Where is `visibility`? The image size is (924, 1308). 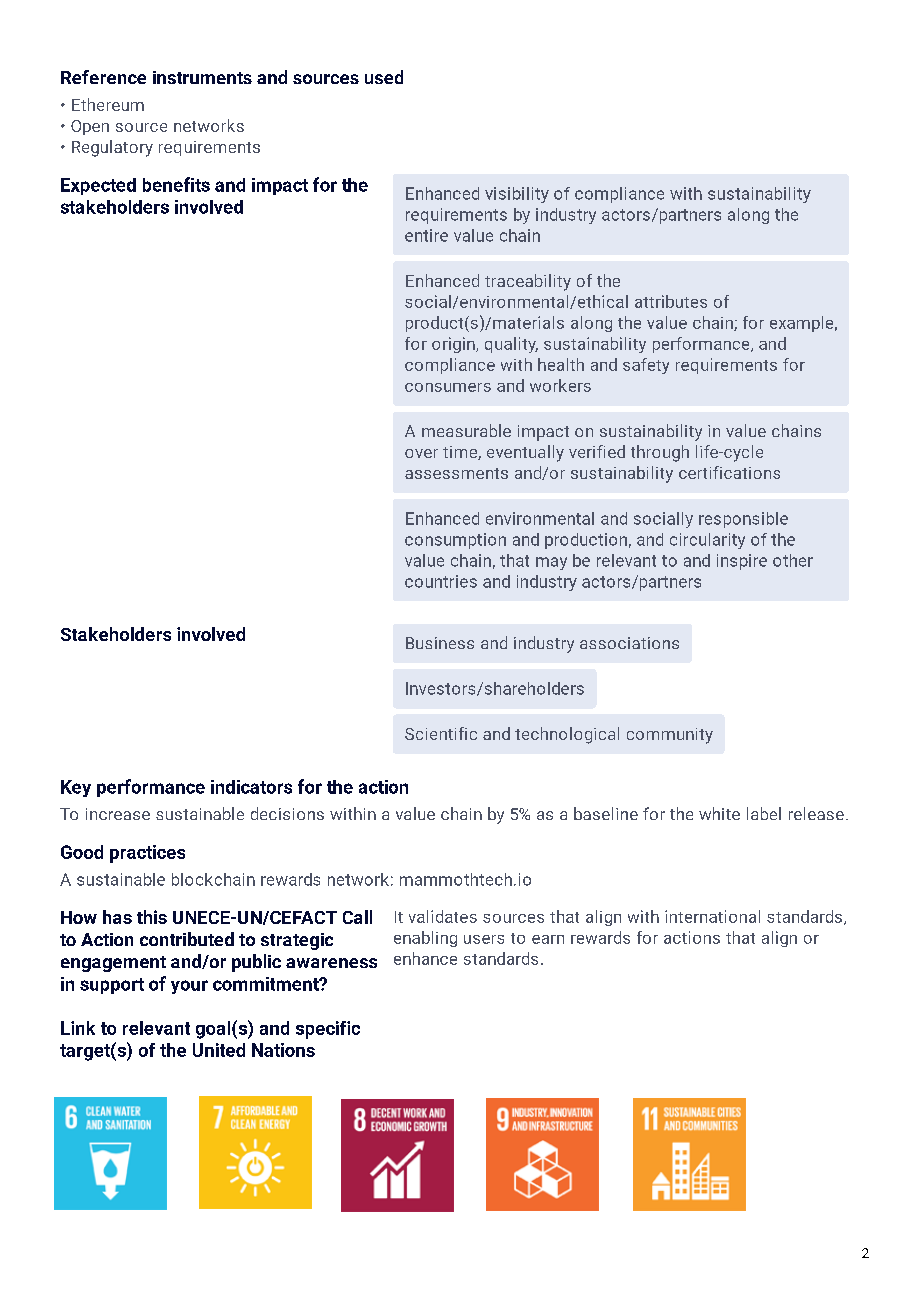 visibility is located at coordinates (517, 195).
